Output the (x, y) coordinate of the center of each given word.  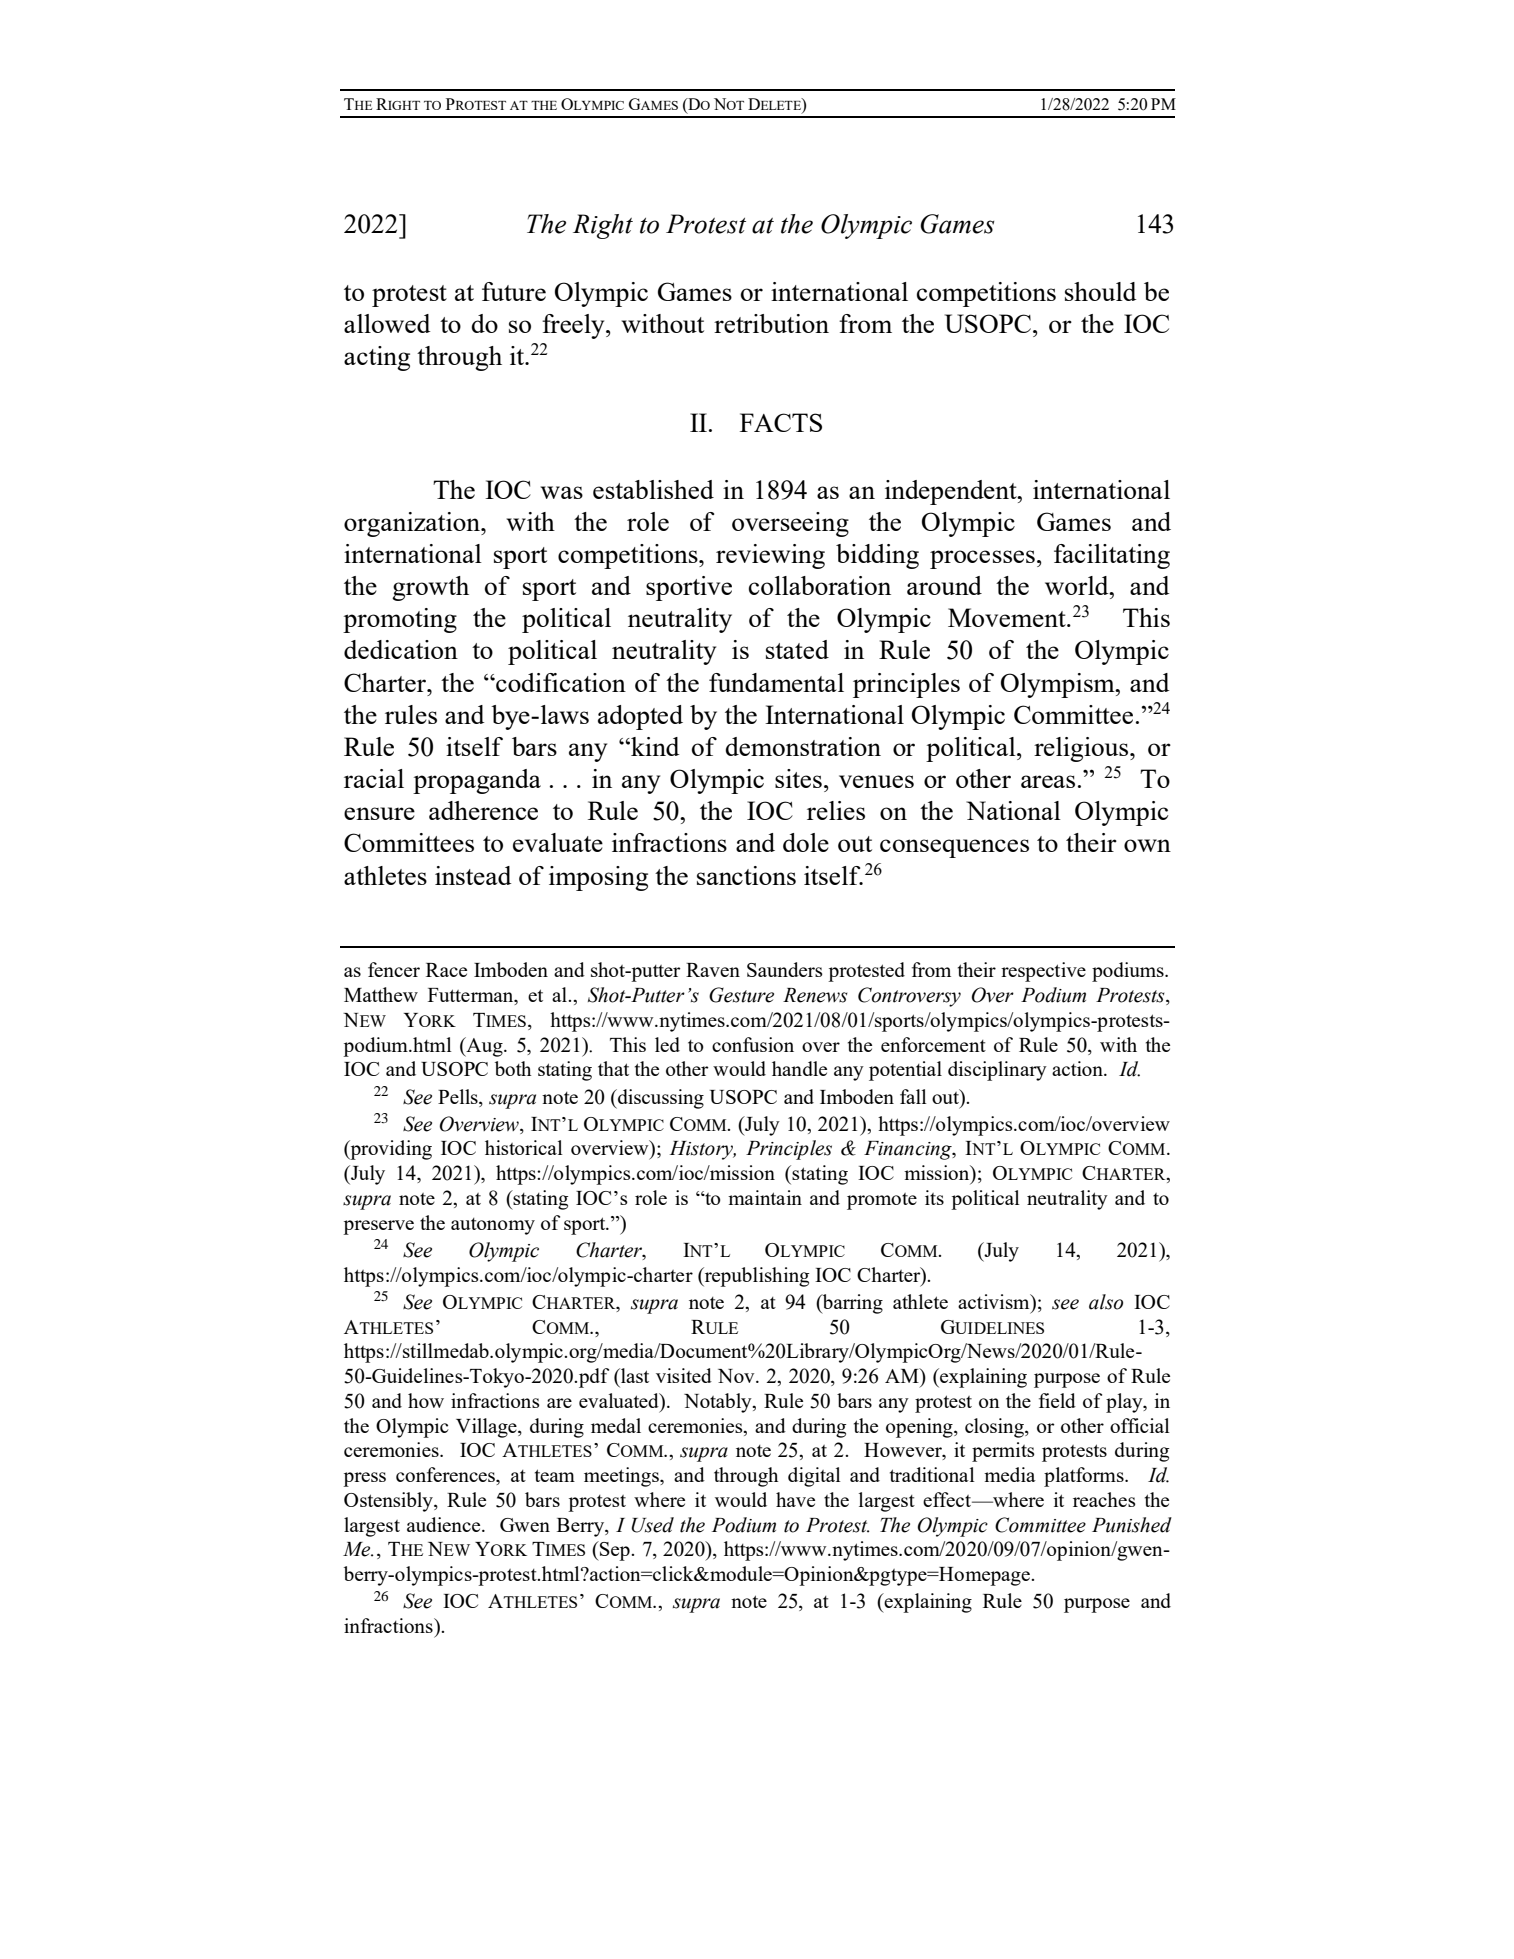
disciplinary (997, 1071)
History (702, 1150)
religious (1082, 749)
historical (524, 1147)
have (795, 1499)
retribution (771, 323)
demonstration (803, 746)
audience (445, 1524)
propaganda (477, 781)
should (1100, 291)
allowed (387, 323)
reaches (1104, 1499)
